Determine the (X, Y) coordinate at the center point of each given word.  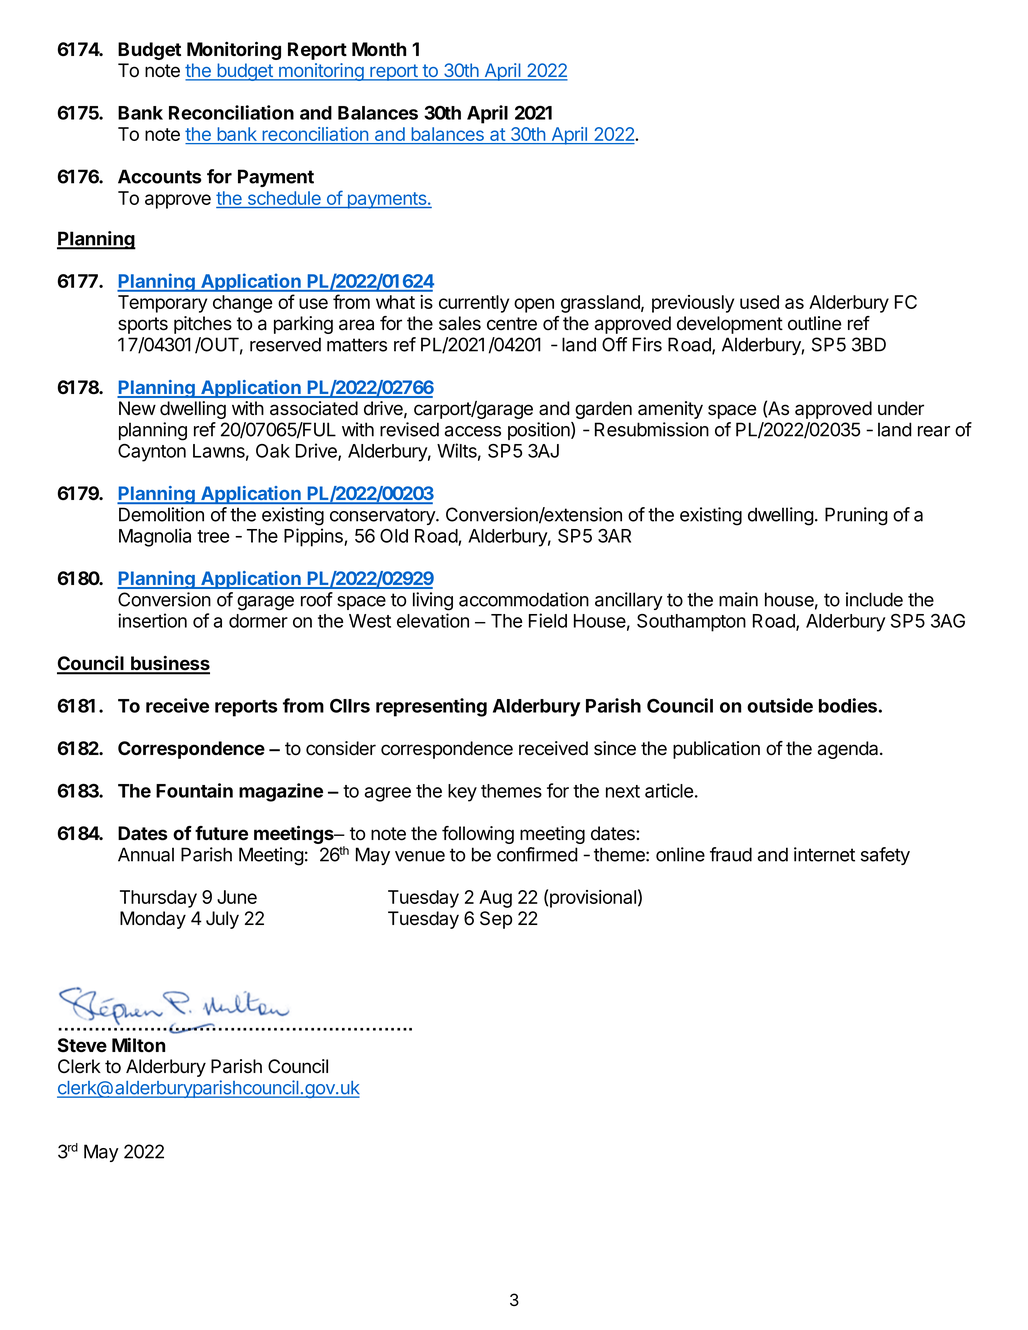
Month (379, 49)
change (242, 304)
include (874, 599)
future (221, 833)
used (759, 302)
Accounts (160, 176)
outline (814, 323)
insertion (152, 620)
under (901, 408)
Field (548, 620)
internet (824, 854)
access (473, 431)
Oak (273, 451)
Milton (138, 1044)
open (534, 305)
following (478, 835)
